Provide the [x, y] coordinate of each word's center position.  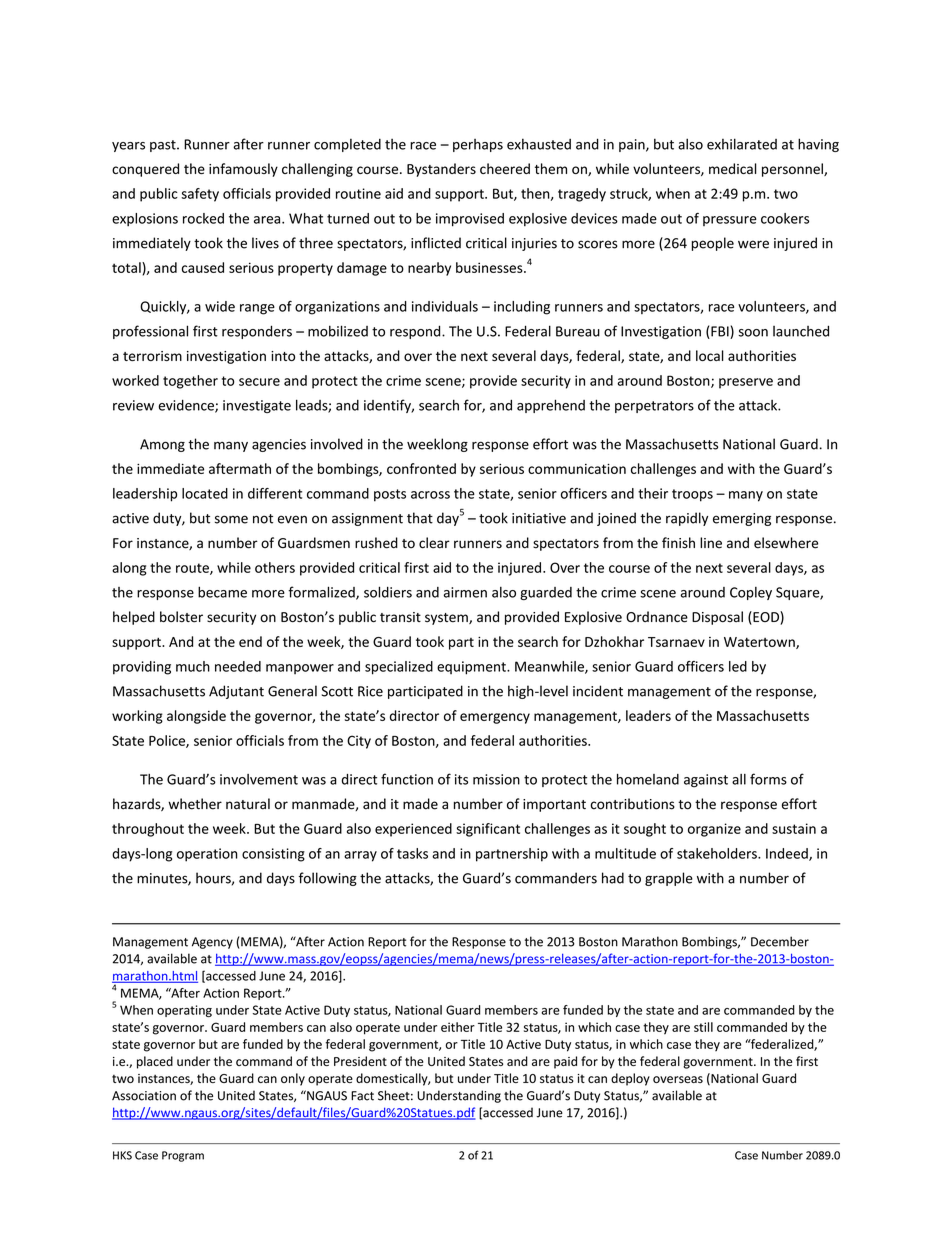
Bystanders [441, 170]
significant [488, 830]
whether [195, 804]
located [205, 493]
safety [200, 195]
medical [733, 168]
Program [183, 1156]
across [430, 495]
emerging [742, 519]
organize [714, 830]
